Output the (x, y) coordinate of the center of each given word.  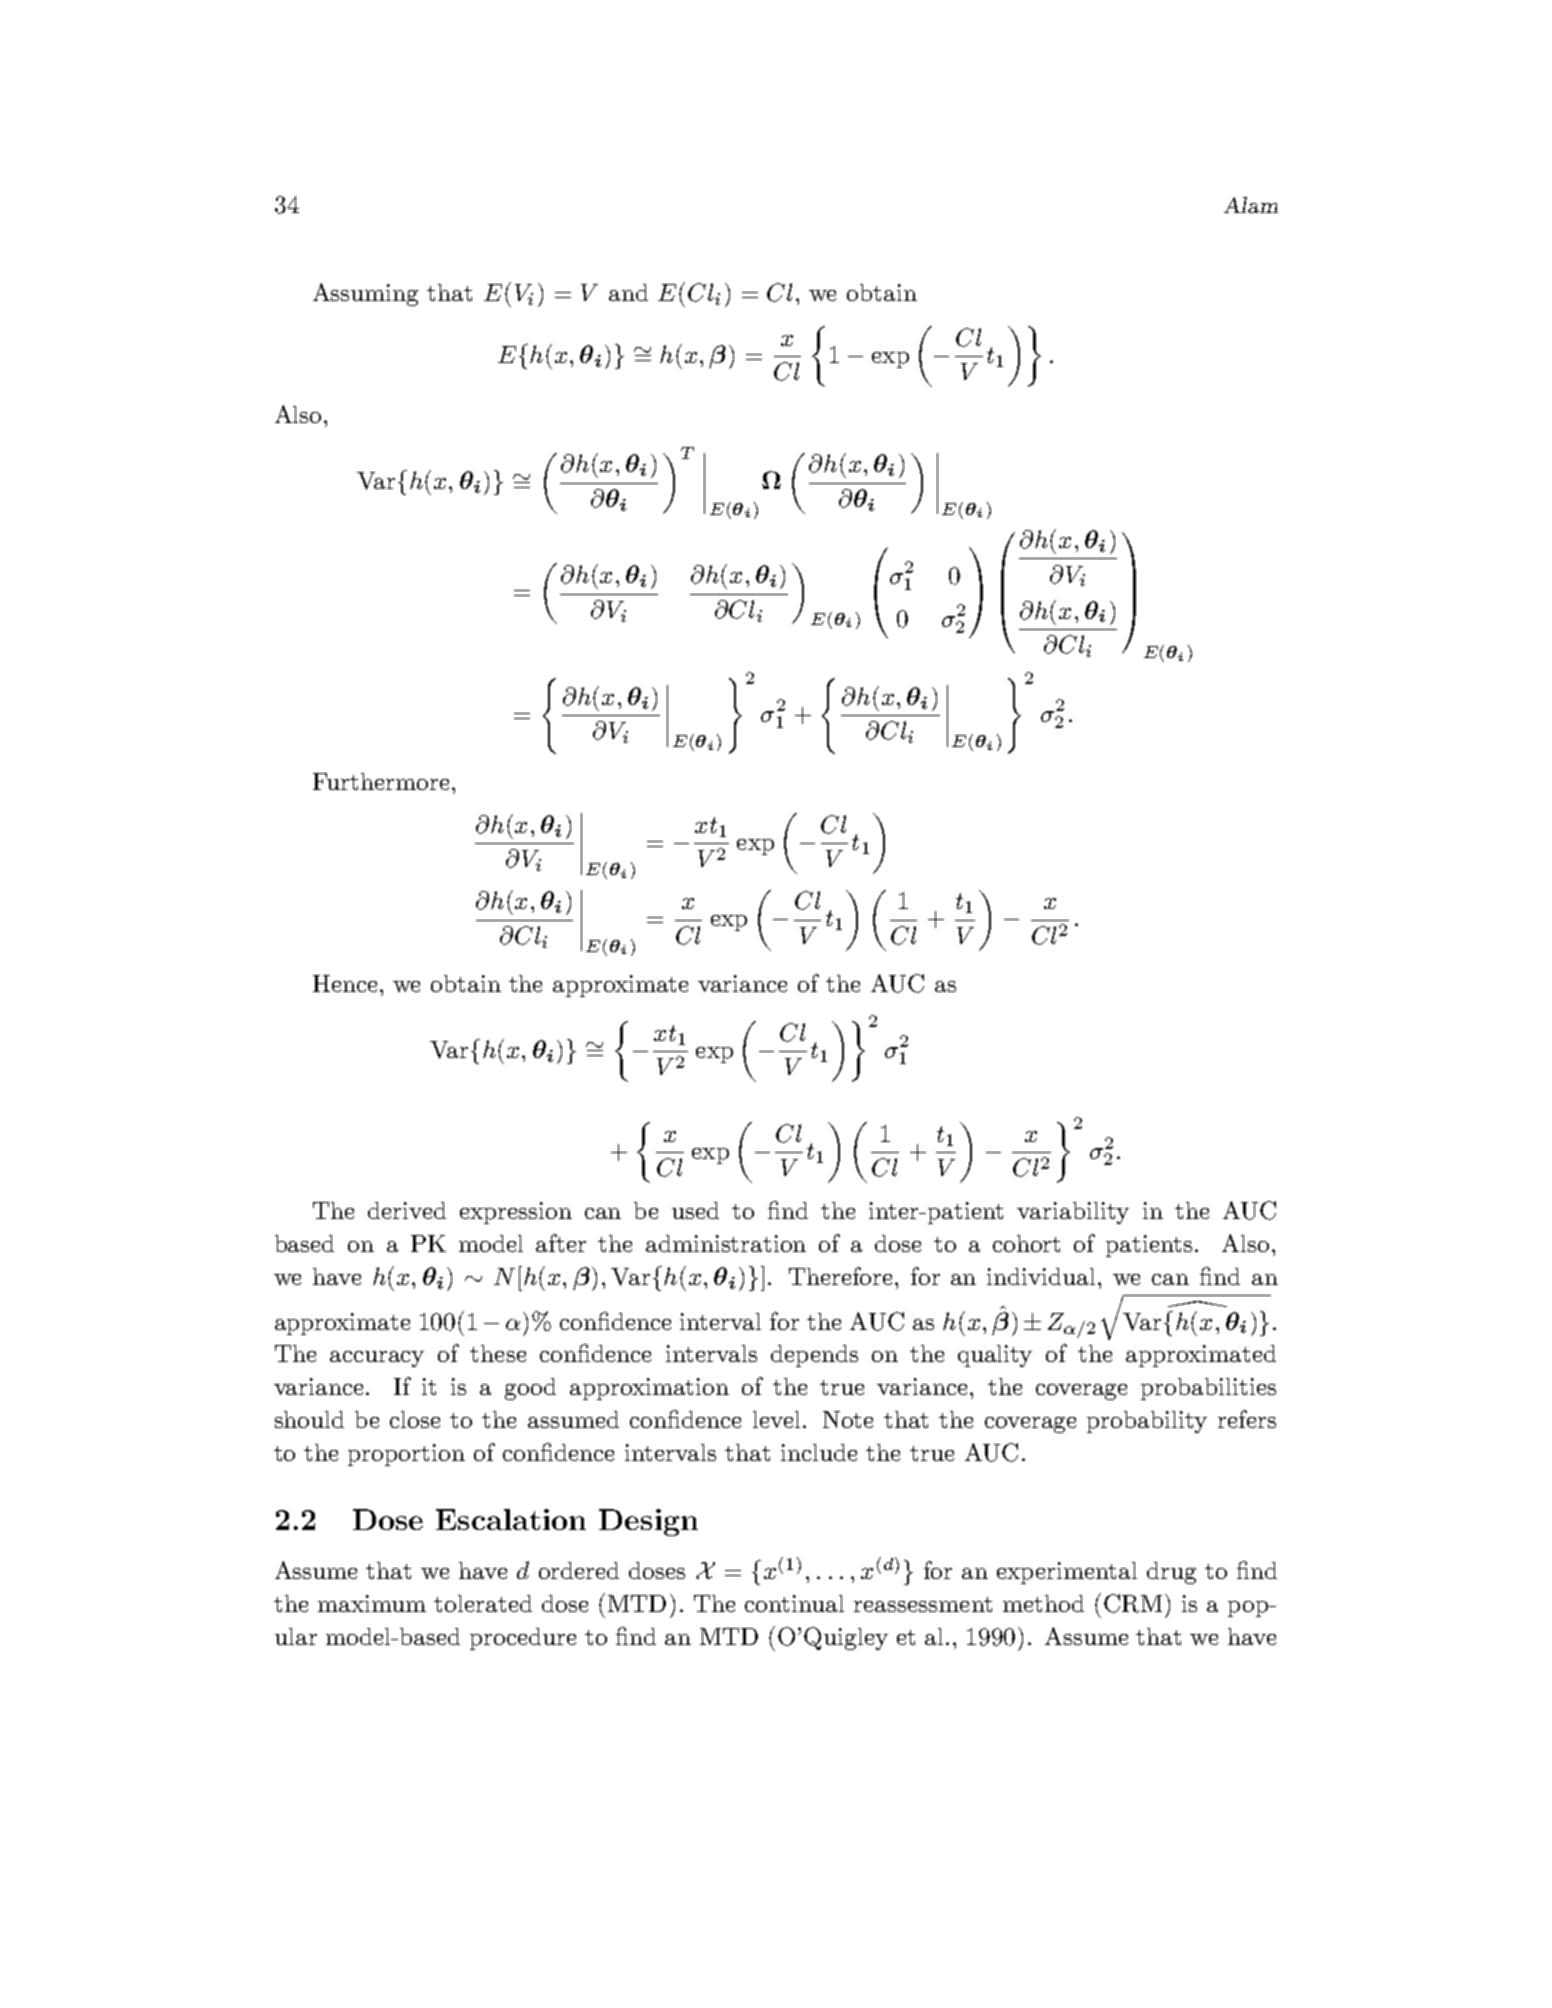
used (695, 1210)
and (628, 292)
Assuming (365, 294)
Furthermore (381, 781)
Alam (1251, 205)
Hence (345, 983)
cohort (1026, 1243)
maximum (372, 1603)
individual (1043, 1276)
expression (516, 1213)
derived (407, 1210)
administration (726, 1243)
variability (1073, 1213)
